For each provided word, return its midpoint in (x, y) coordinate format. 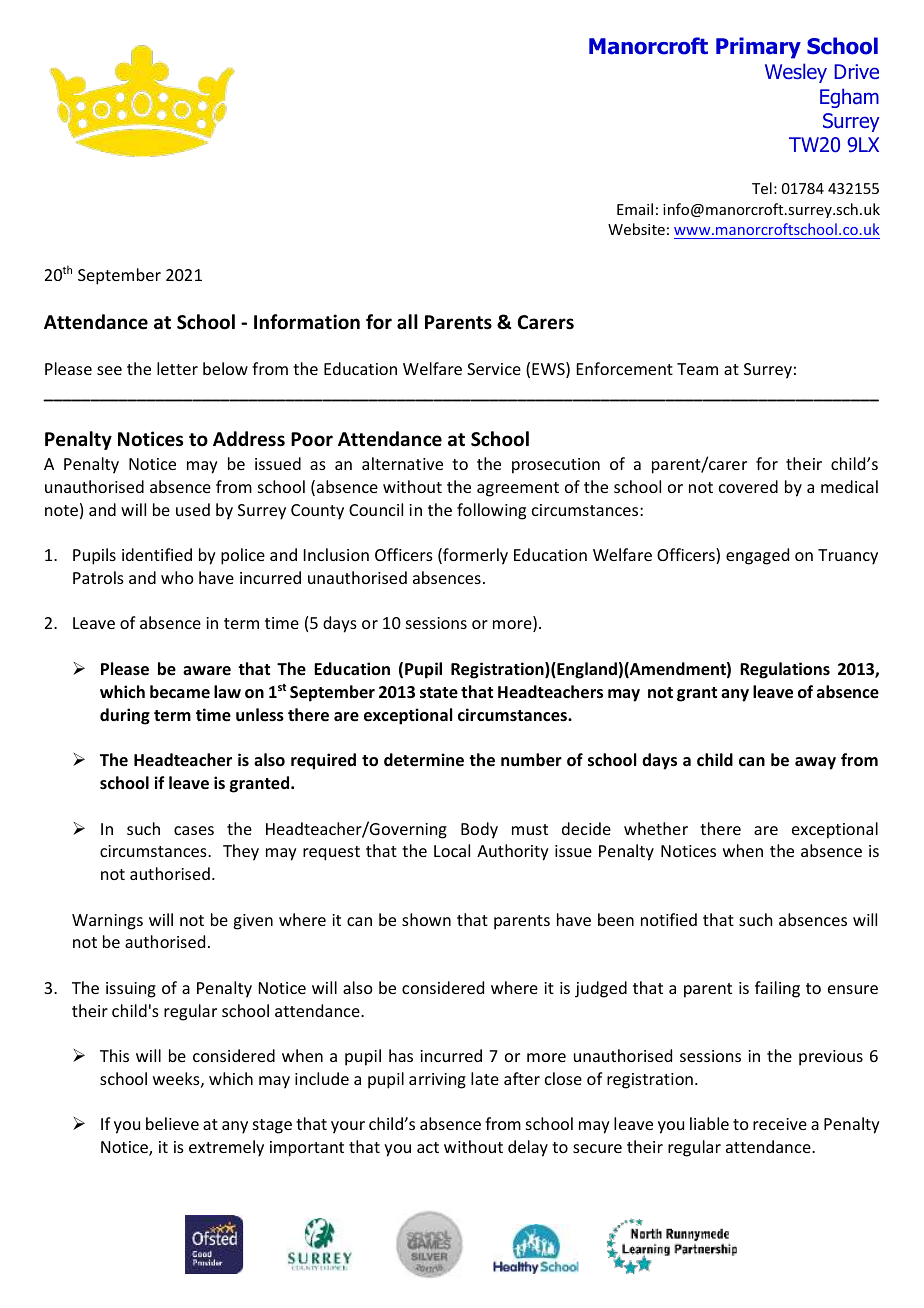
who (177, 577)
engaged (757, 556)
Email (635, 209)
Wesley (796, 73)
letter (177, 368)
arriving (437, 1081)
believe (172, 1123)
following (491, 511)
